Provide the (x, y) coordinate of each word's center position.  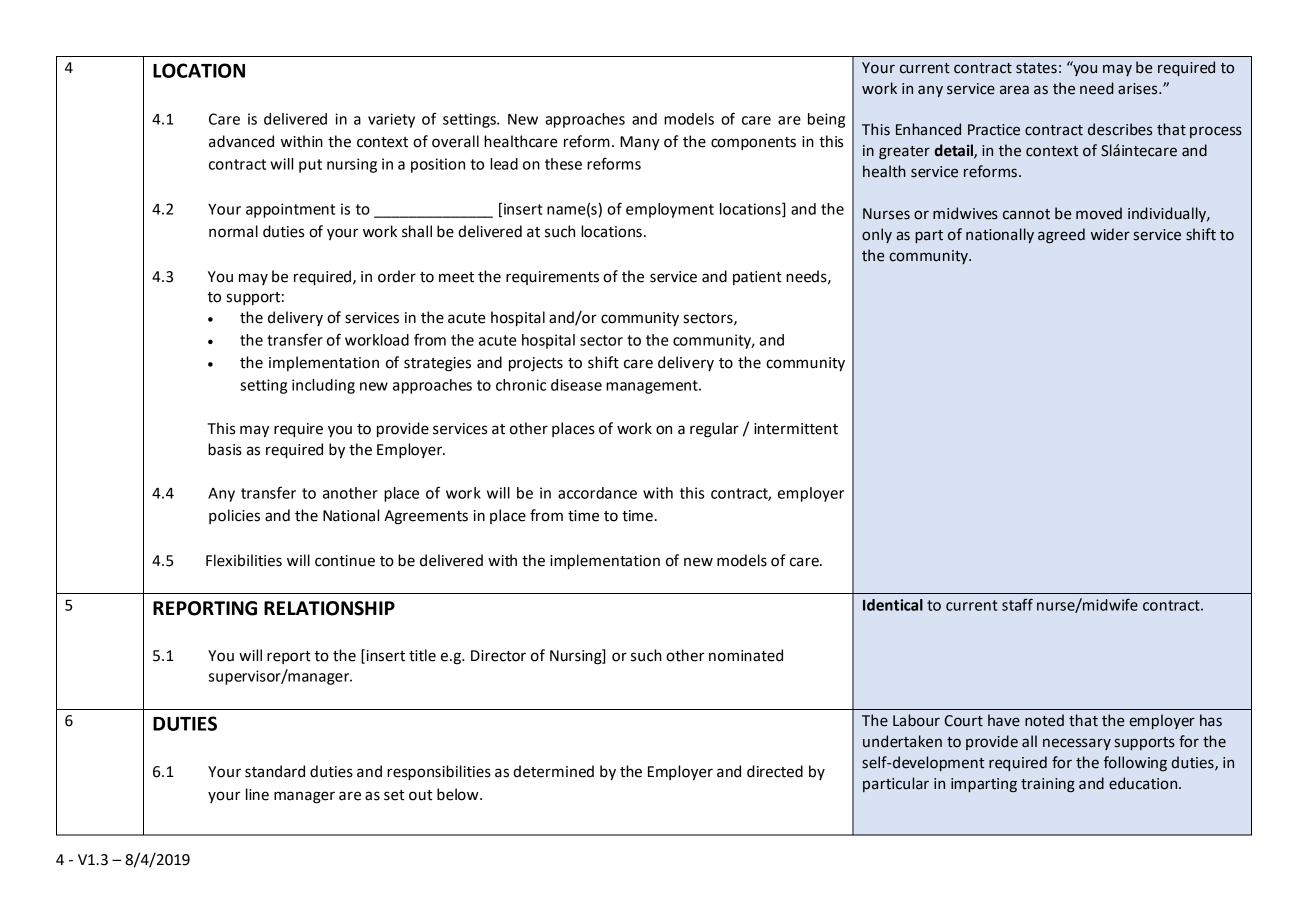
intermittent (796, 429)
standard (275, 771)
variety (391, 120)
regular (714, 430)
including (323, 386)
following (1135, 763)
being (826, 120)
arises (1139, 89)
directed (775, 771)
